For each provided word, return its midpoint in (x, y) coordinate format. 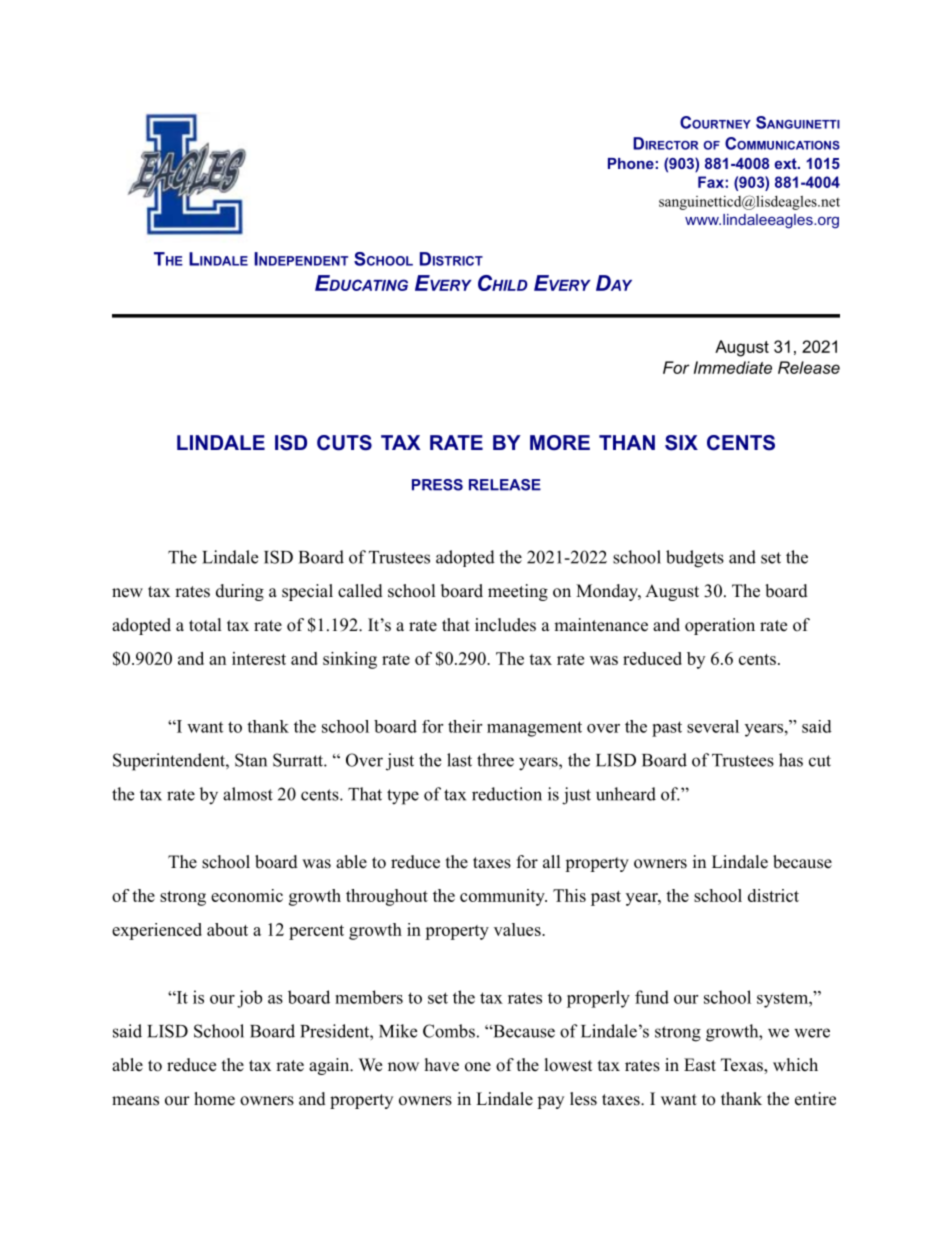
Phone (631, 163)
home (214, 1099)
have (442, 1065)
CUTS (344, 443)
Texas (743, 1066)
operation (720, 626)
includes (505, 625)
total (205, 625)
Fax (711, 182)
